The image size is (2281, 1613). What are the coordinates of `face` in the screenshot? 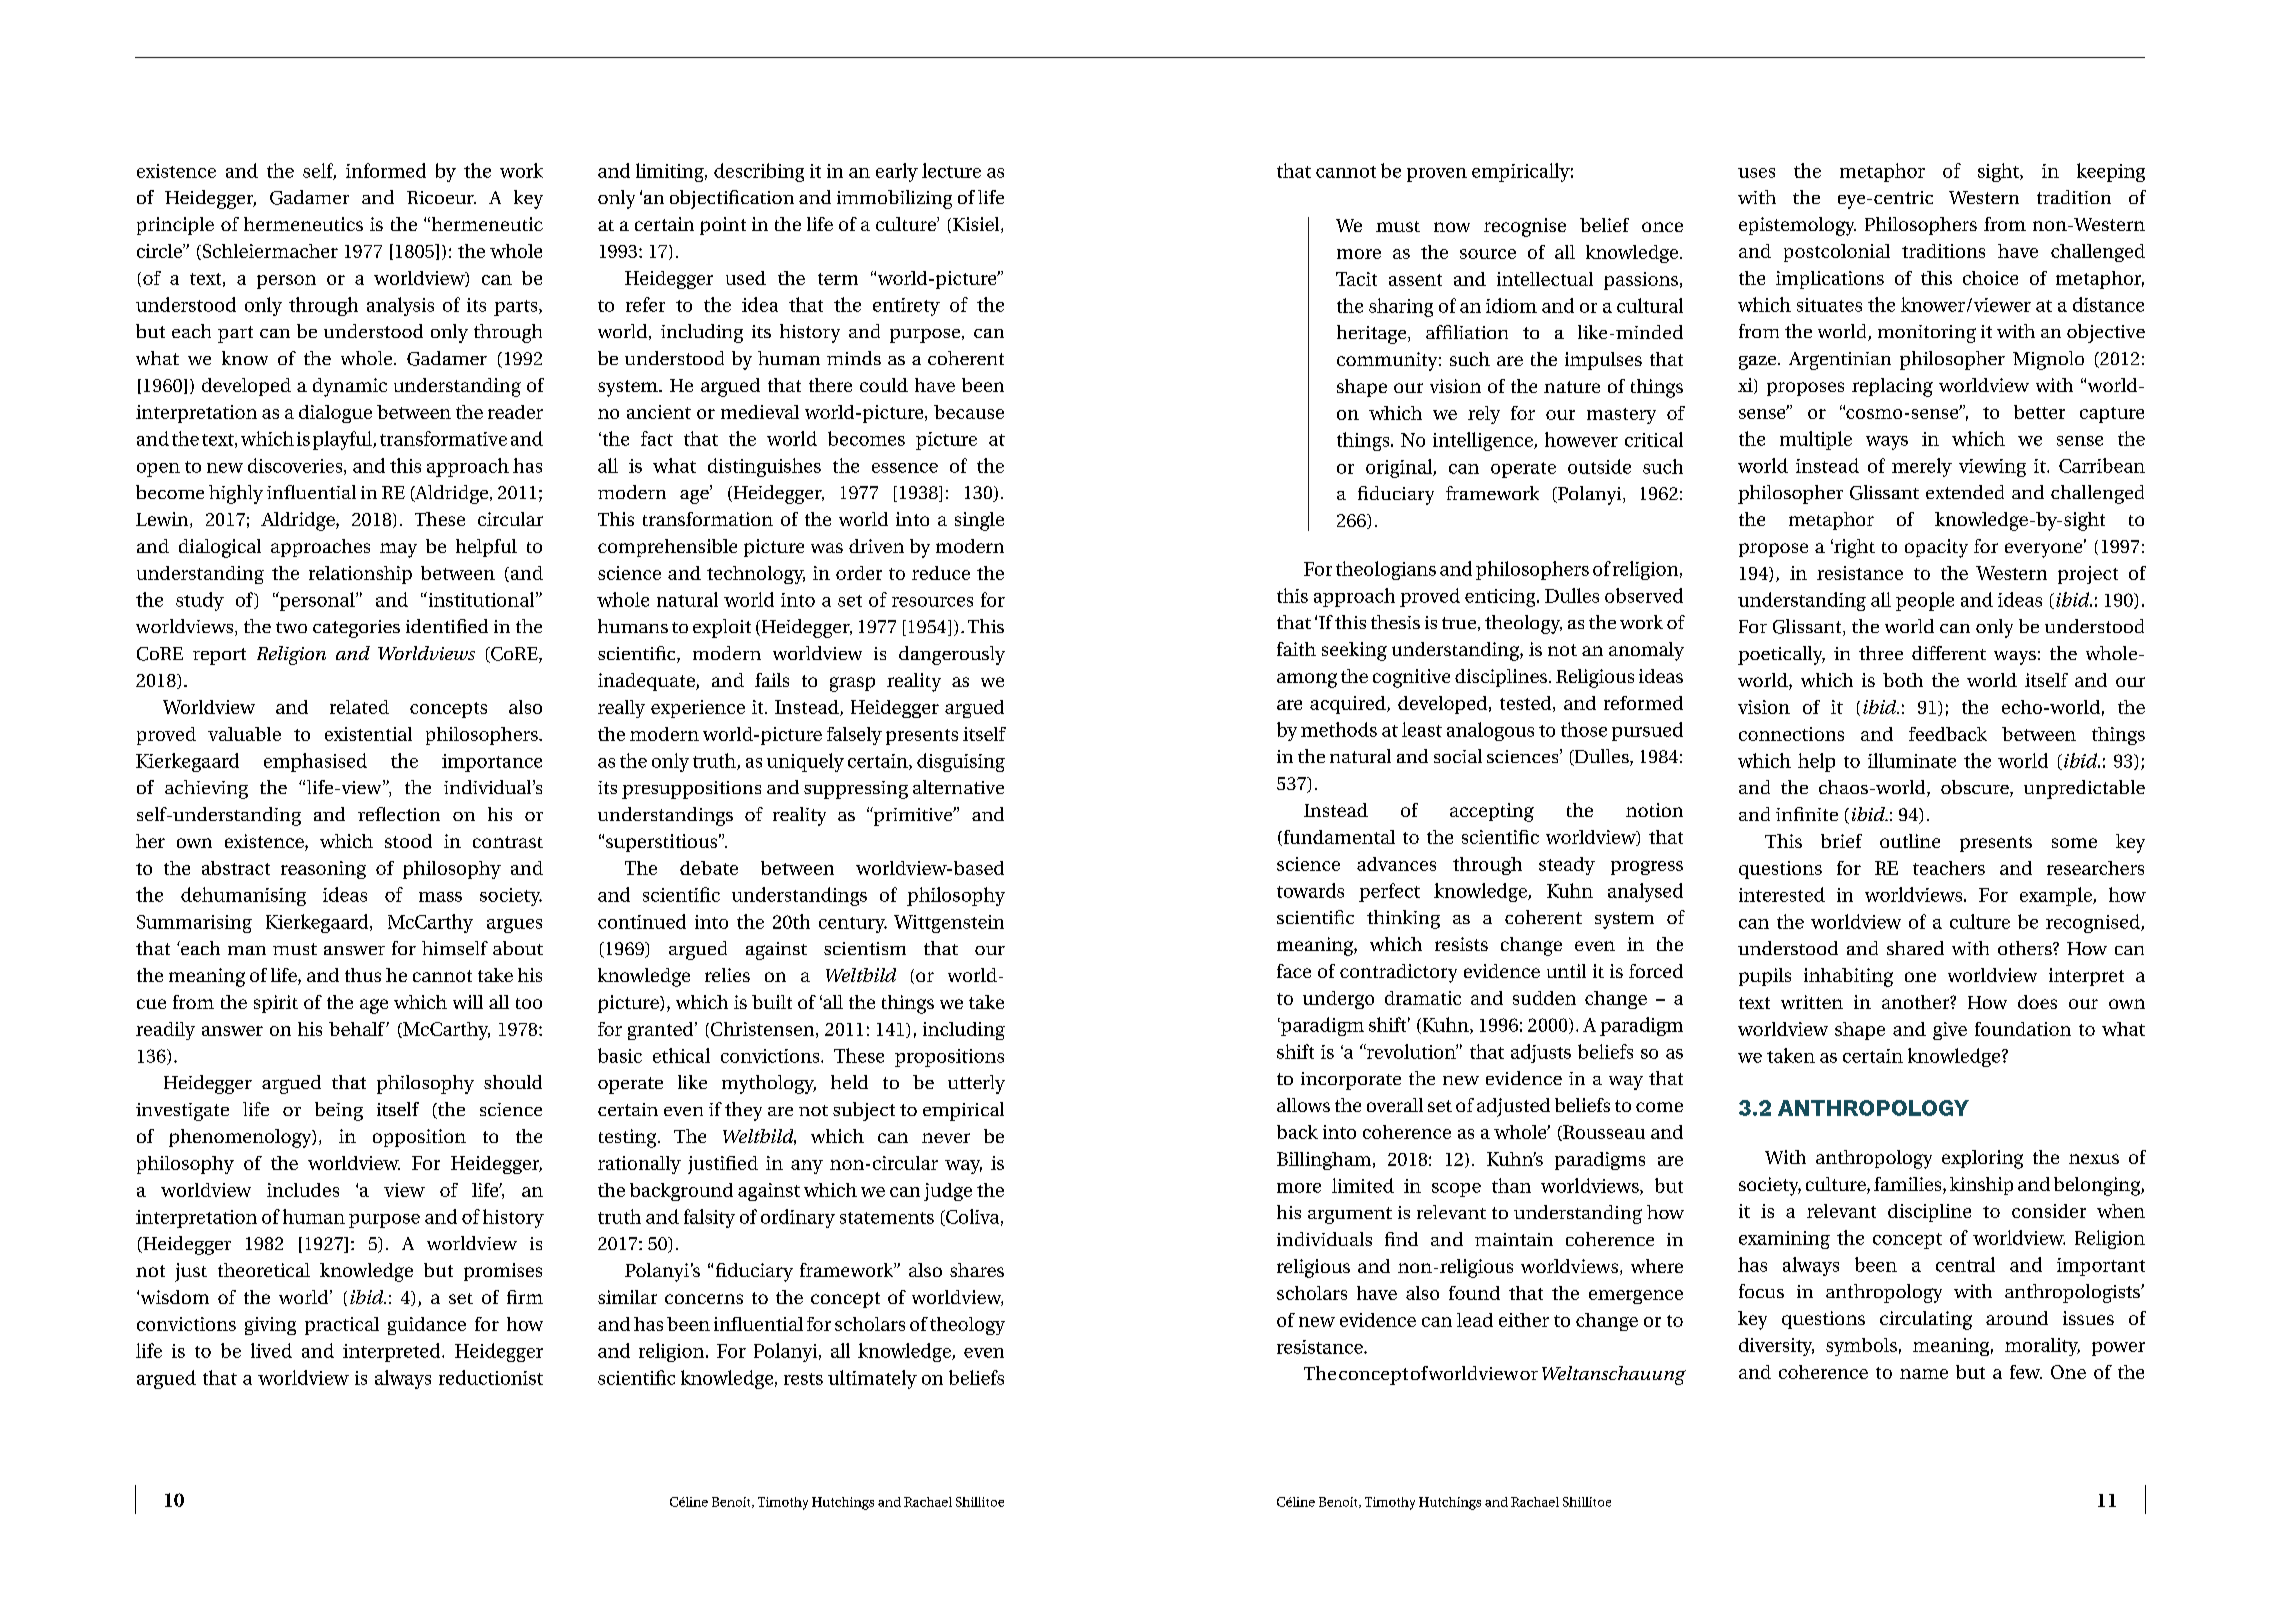 It's located at (1294, 971).
